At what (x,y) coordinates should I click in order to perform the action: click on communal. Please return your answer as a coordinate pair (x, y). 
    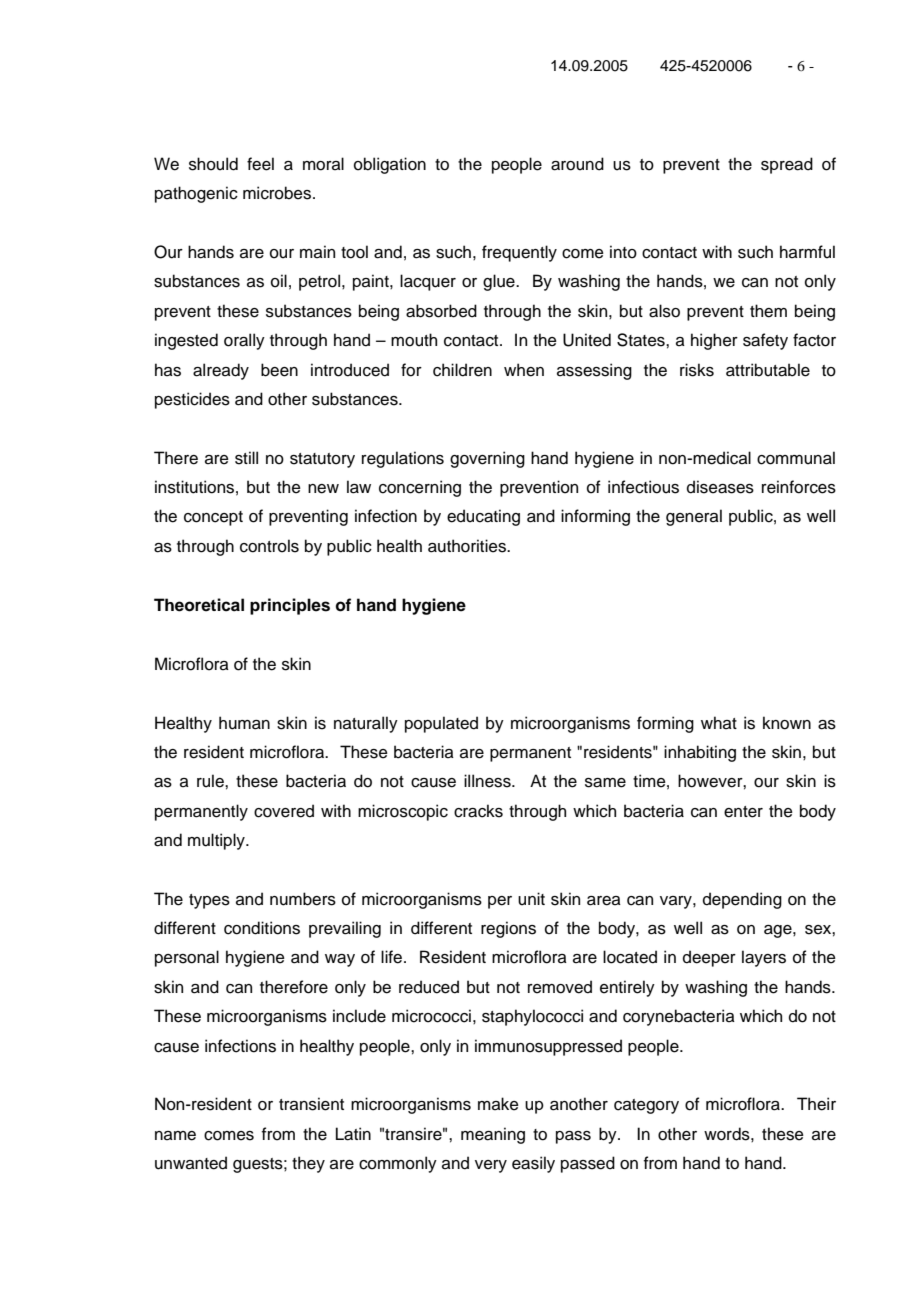
    Looking at the image, I should click on (796, 458).
